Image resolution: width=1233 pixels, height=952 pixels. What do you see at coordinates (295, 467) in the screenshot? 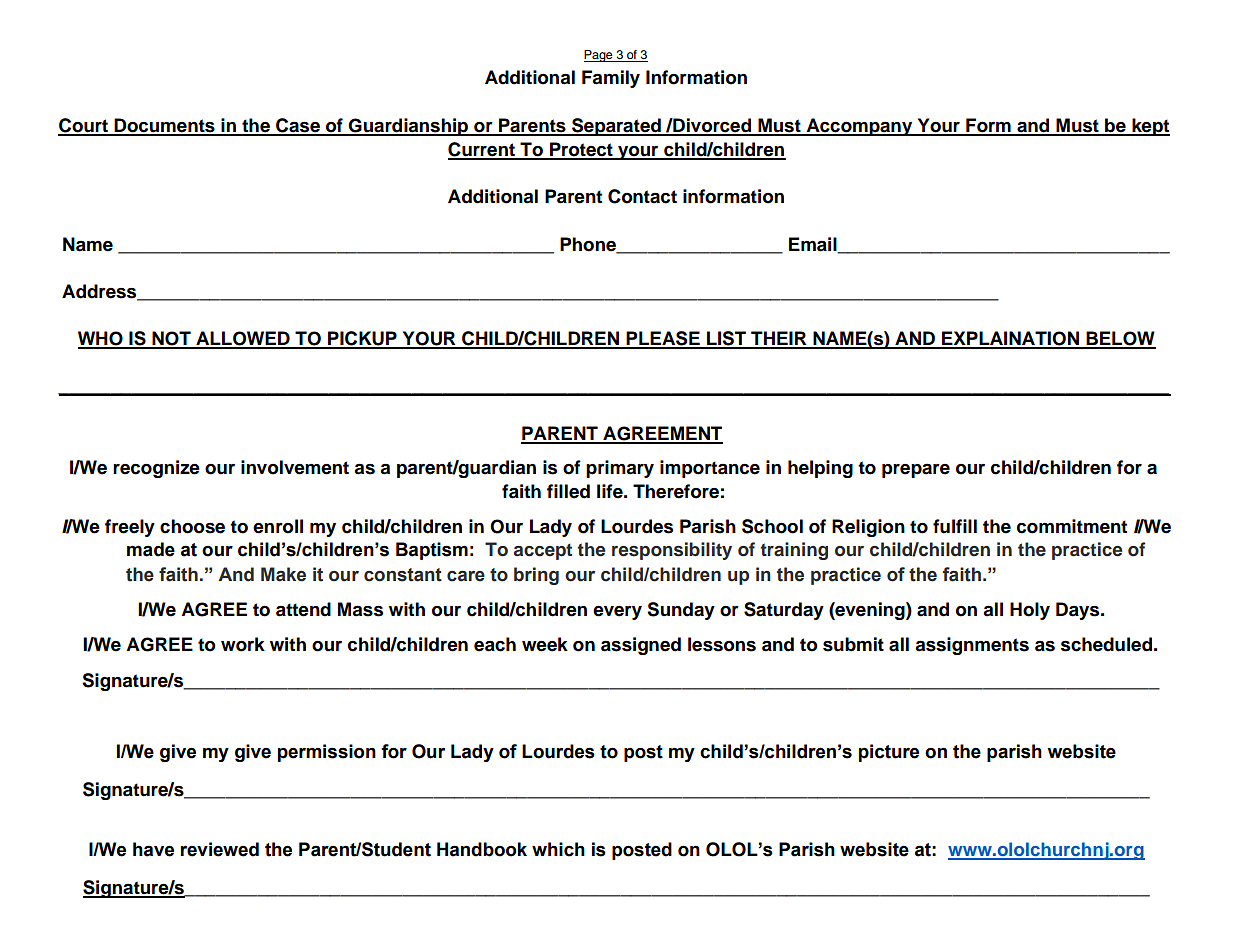
I see `involvement` at bounding box center [295, 467].
